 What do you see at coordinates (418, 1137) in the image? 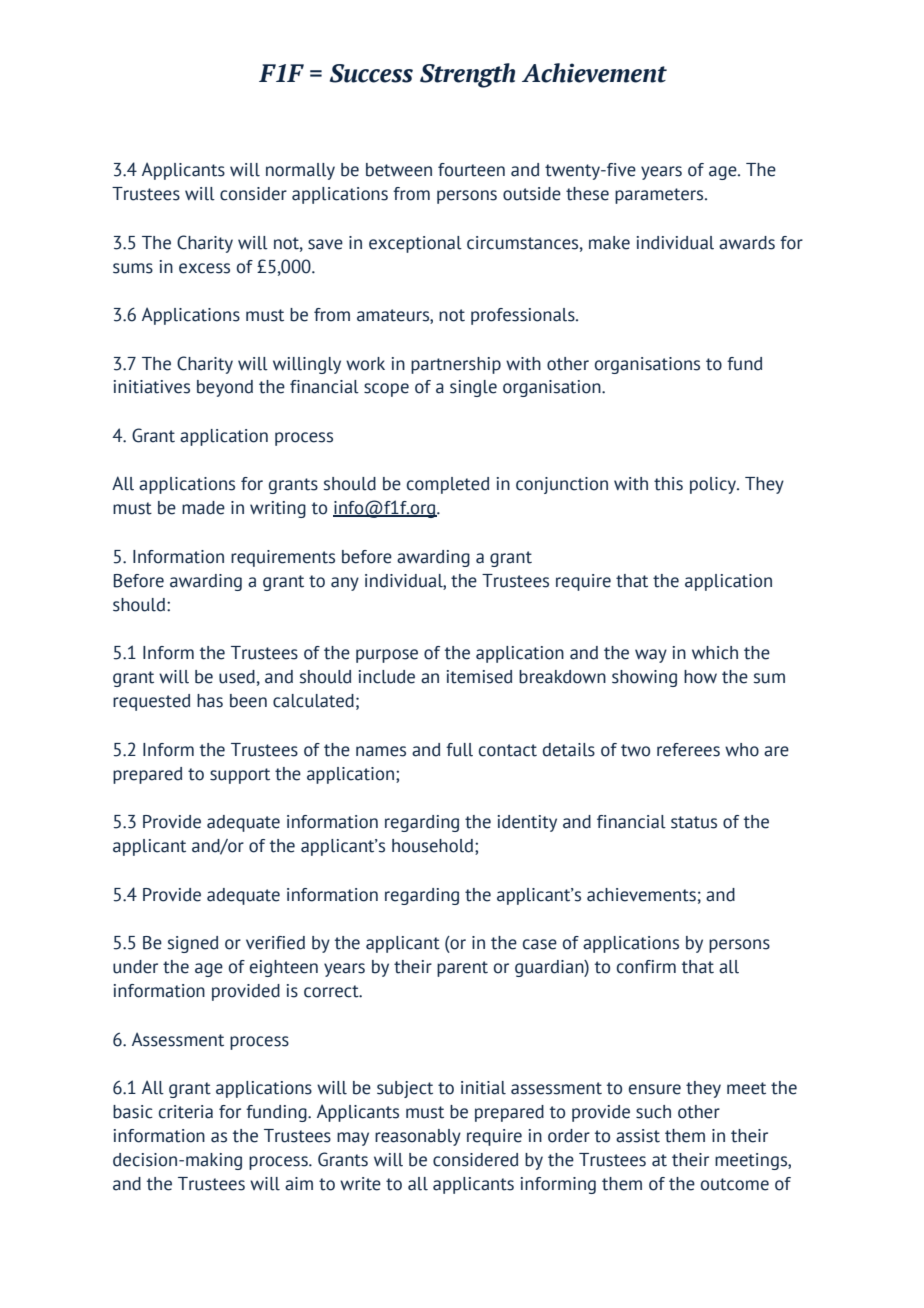
I see `reasonably` at bounding box center [418, 1137].
